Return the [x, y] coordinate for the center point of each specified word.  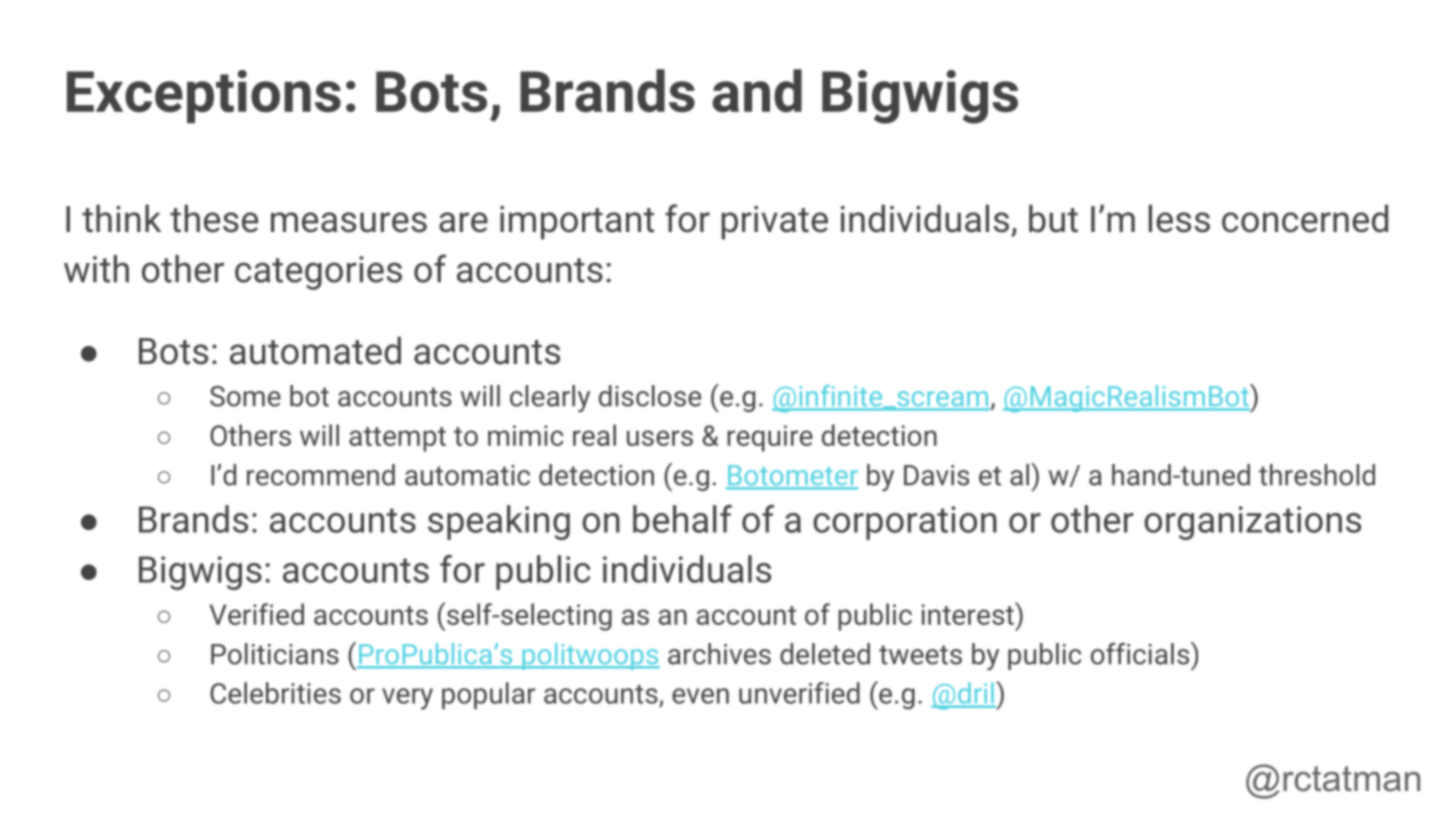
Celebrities [275, 693]
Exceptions [204, 96]
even [700, 696]
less [1179, 218]
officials [1141, 653]
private [774, 223]
